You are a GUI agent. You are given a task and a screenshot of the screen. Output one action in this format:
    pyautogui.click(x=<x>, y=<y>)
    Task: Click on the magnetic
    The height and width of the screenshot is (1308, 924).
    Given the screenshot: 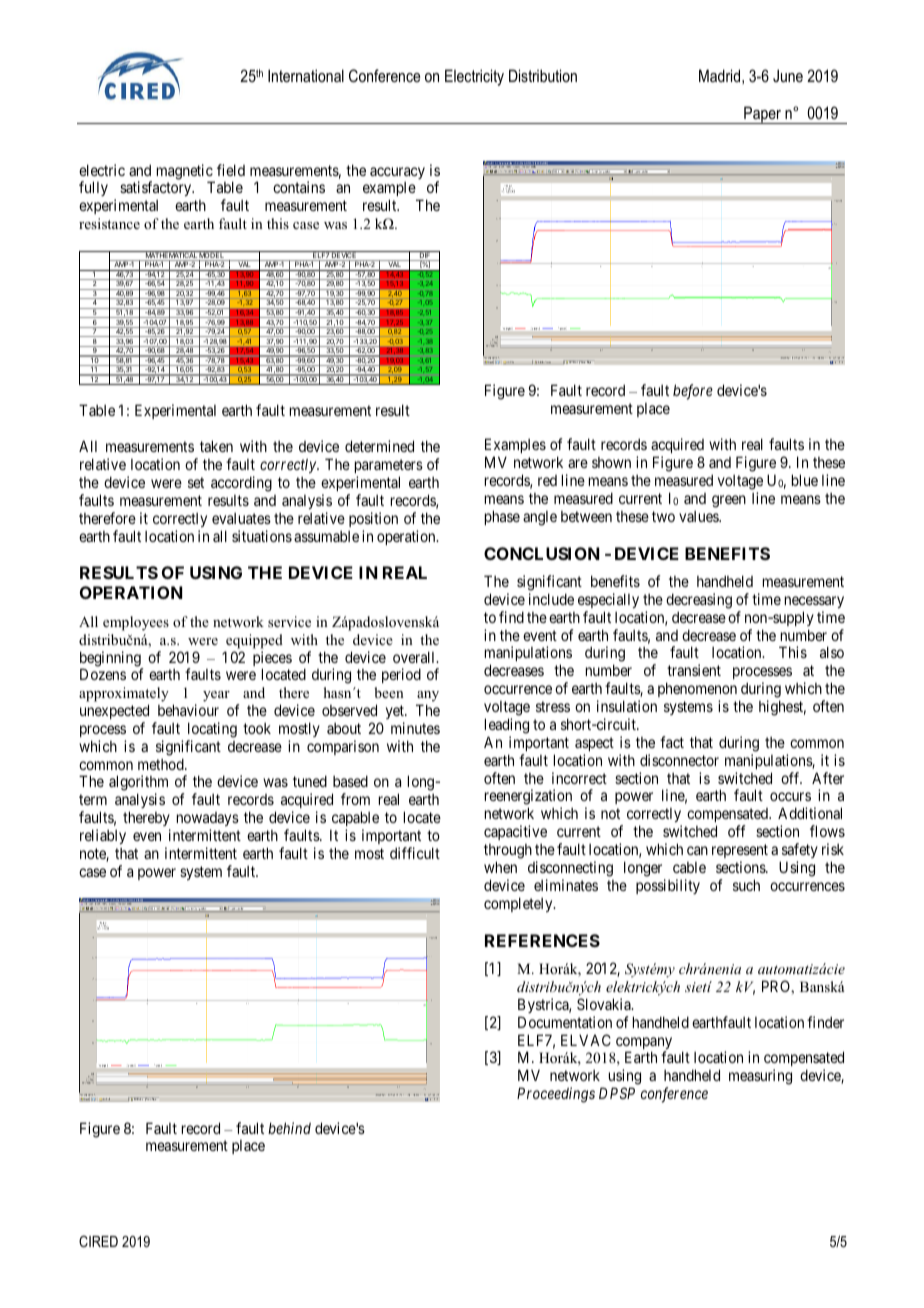 What is the action you would take?
    pyautogui.click(x=185, y=173)
